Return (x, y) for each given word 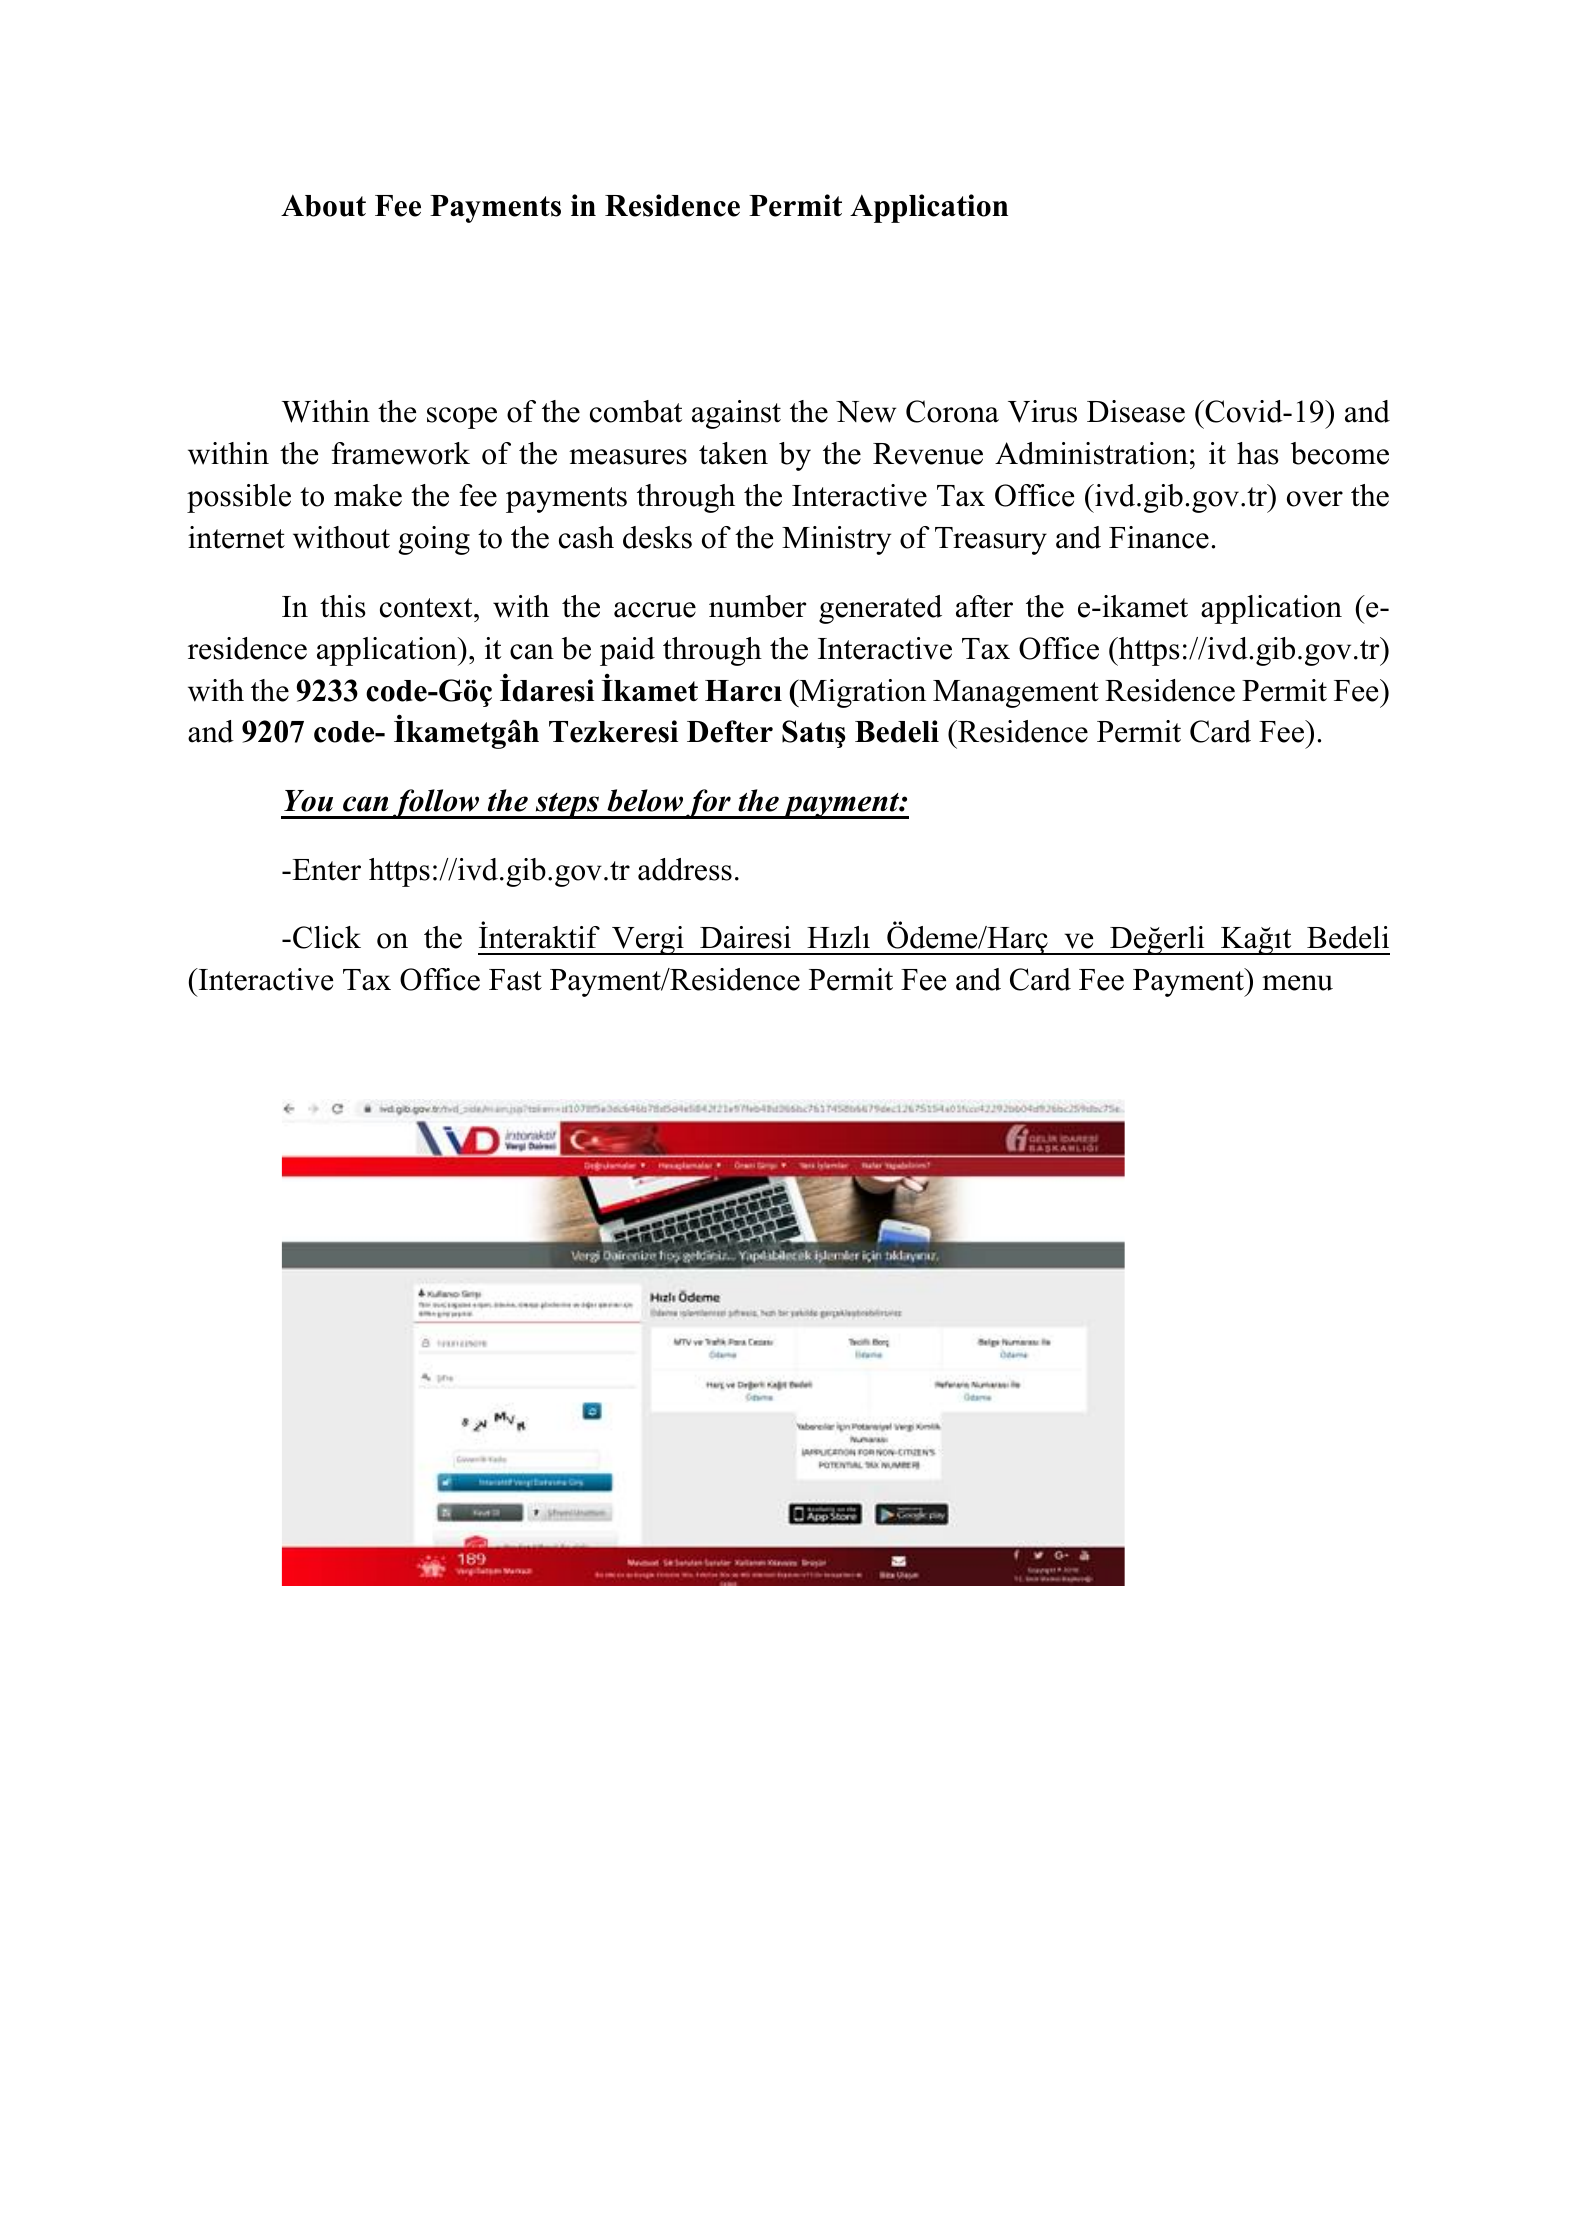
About (323, 205)
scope (462, 418)
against (736, 414)
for (708, 804)
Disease (1136, 411)
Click (327, 937)
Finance (1159, 537)
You (308, 801)
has (1258, 453)
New (866, 412)
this (343, 606)
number (757, 606)
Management (1016, 694)
